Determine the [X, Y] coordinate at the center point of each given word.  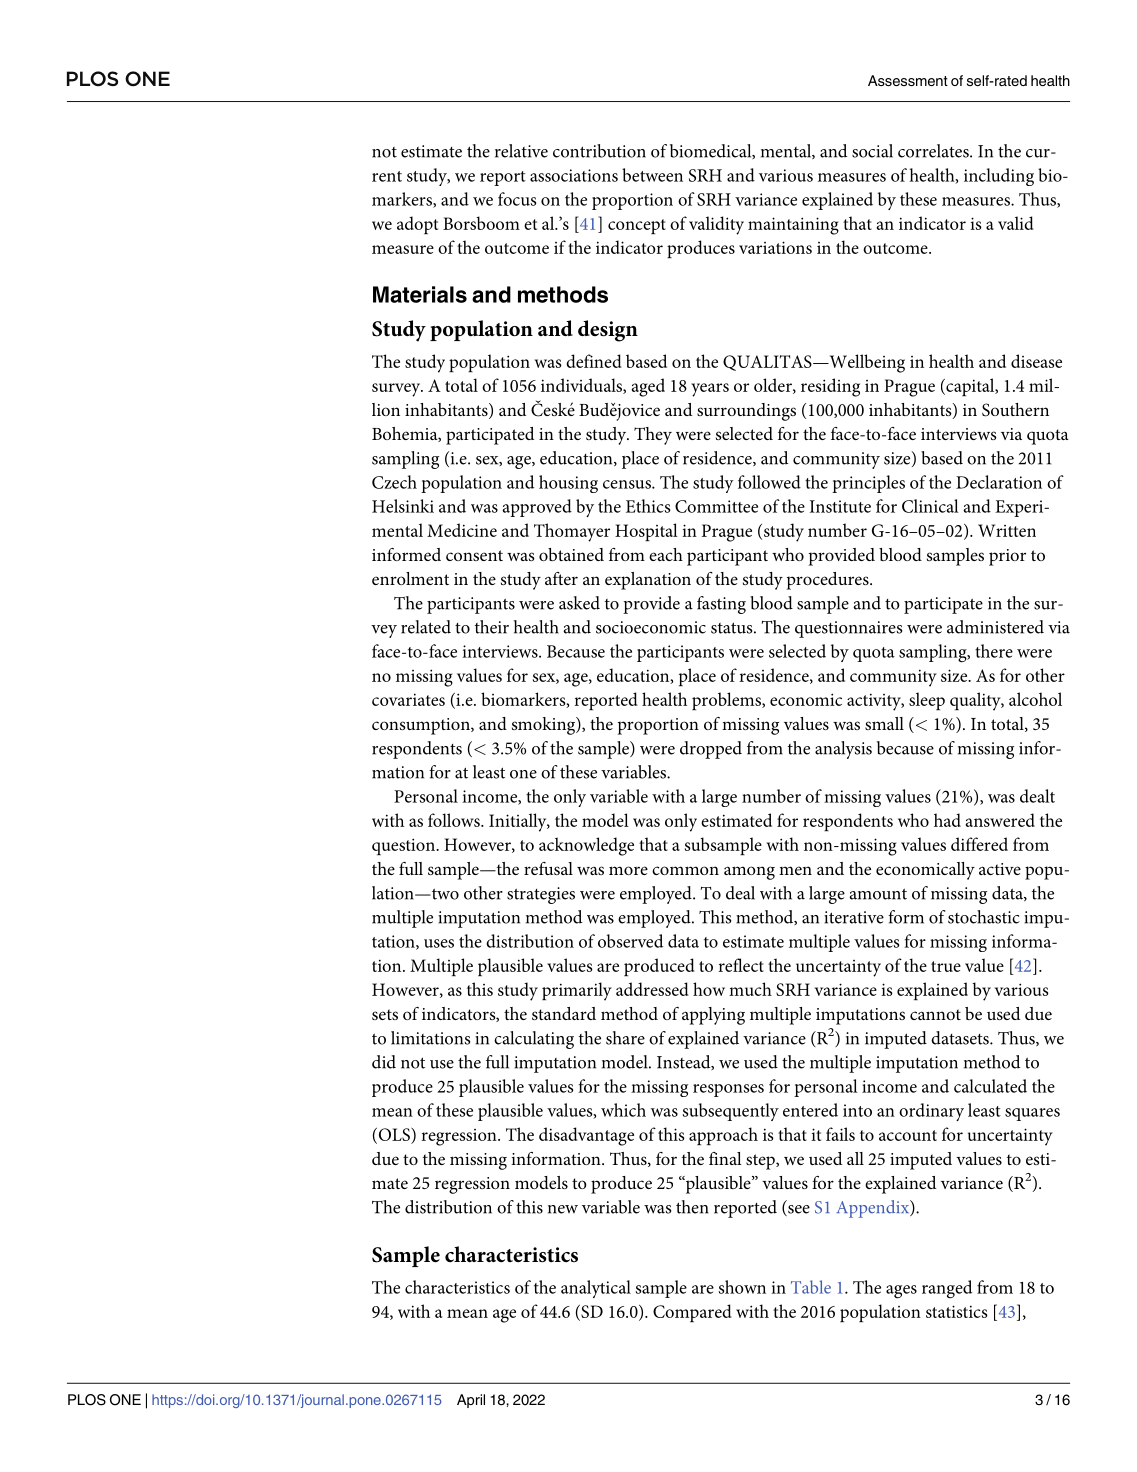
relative [521, 151]
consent [474, 555]
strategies [541, 895]
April [471, 1401]
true [946, 966]
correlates [934, 151]
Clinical [930, 506]
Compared [692, 1313]
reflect [741, 965]
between [652, 175]
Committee [716, 506]
